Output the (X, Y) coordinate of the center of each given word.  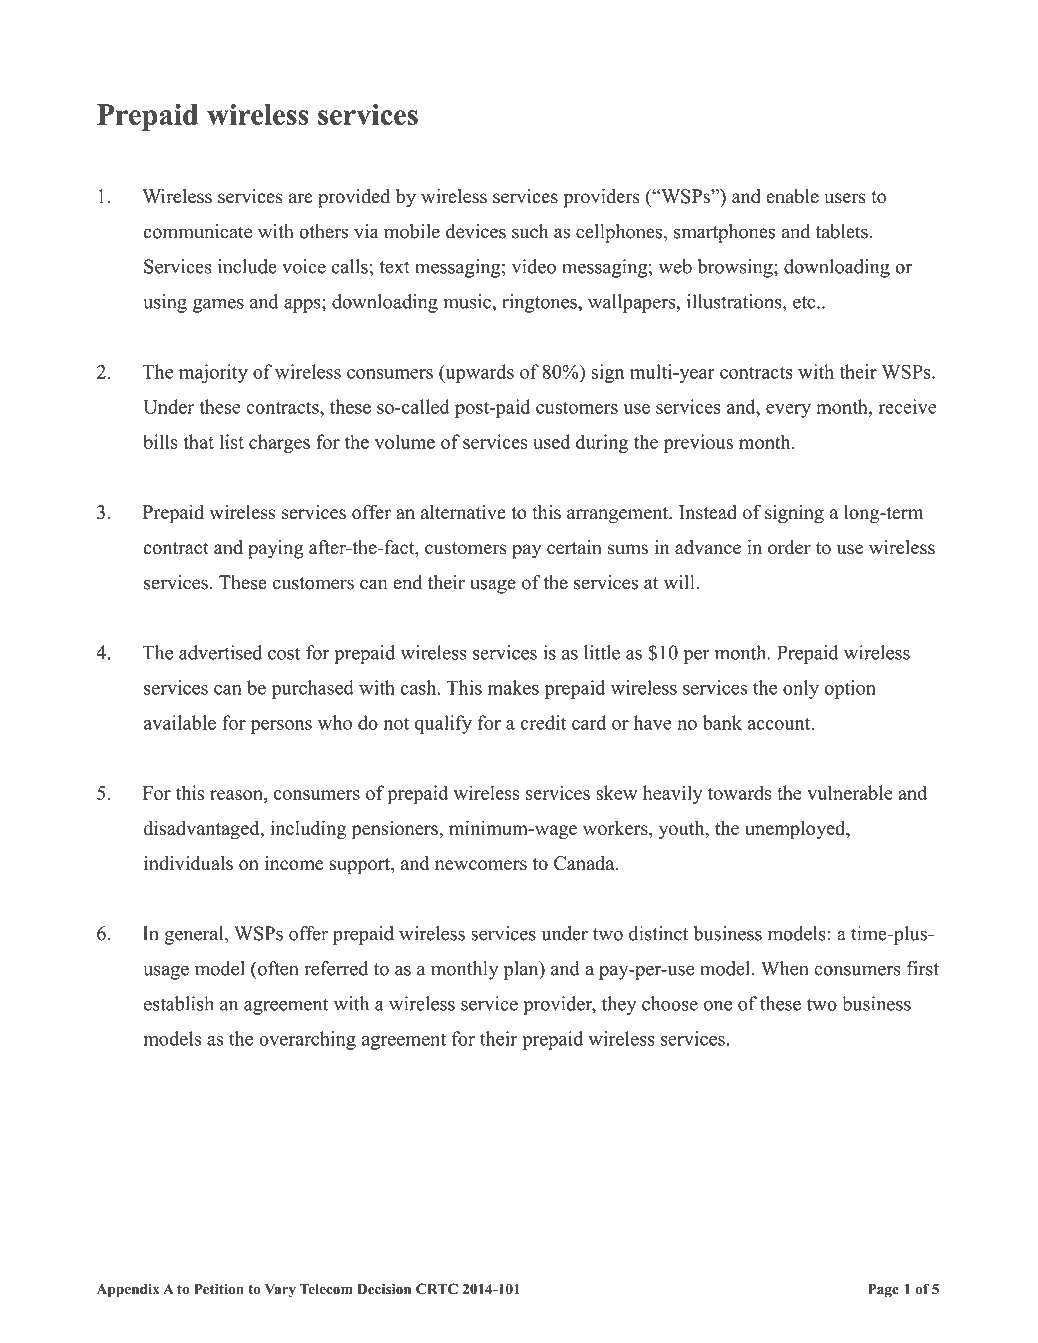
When (785, 968)
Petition (219, 1289)
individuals (188, 863)
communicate (198, 231)
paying (275, 549)
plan (522, 970)
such (530, 231)
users (845, 198)
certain (574, 547)
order (789, 547)
